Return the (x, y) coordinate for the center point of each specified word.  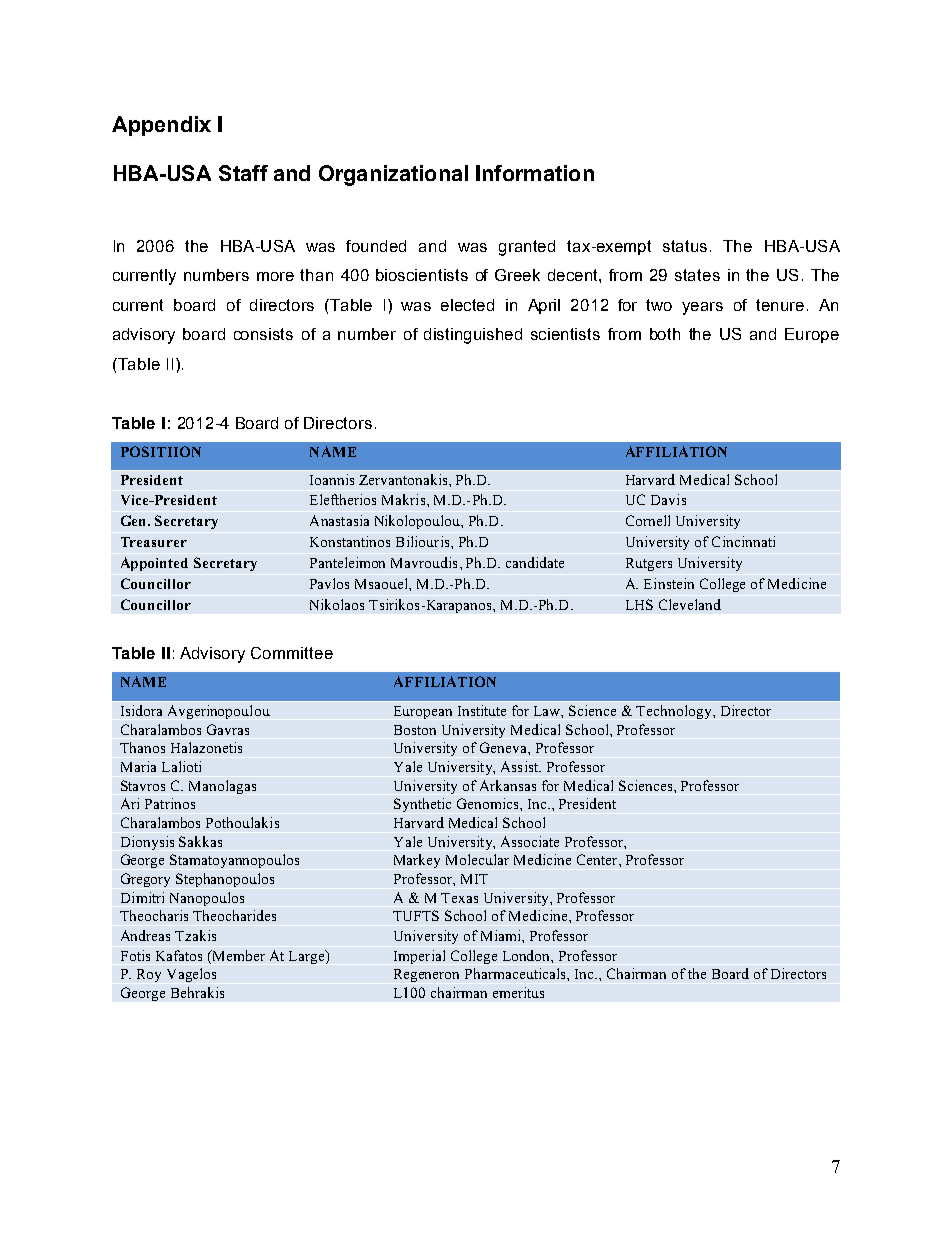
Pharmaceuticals (516, 973)
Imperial (419, 957)
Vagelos (191, 975)
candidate (535, 562)
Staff (243, 173)
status (685, 246)
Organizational (393, 175)
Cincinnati (743, 541)
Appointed (154, 564)
